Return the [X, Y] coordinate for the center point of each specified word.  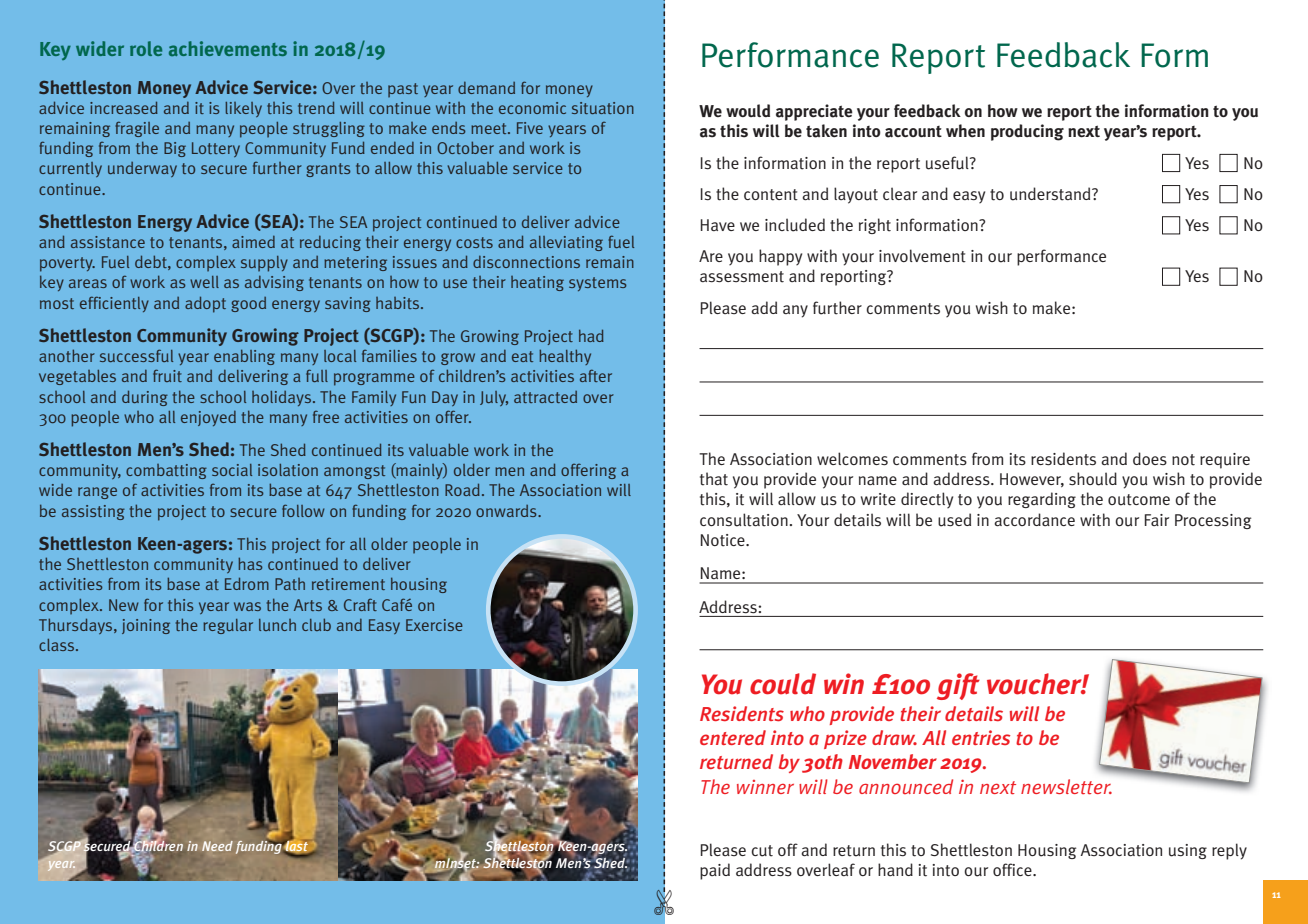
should [1093, 479]
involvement [922, 256]
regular [228, 626]
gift [958, 686]
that [714, 479]
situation [603, 108]
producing [1027, 132]
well [204, 282]
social [232, 470]
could [783, 684]
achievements [228, 48]
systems [598, 284]
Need [217, 846]
